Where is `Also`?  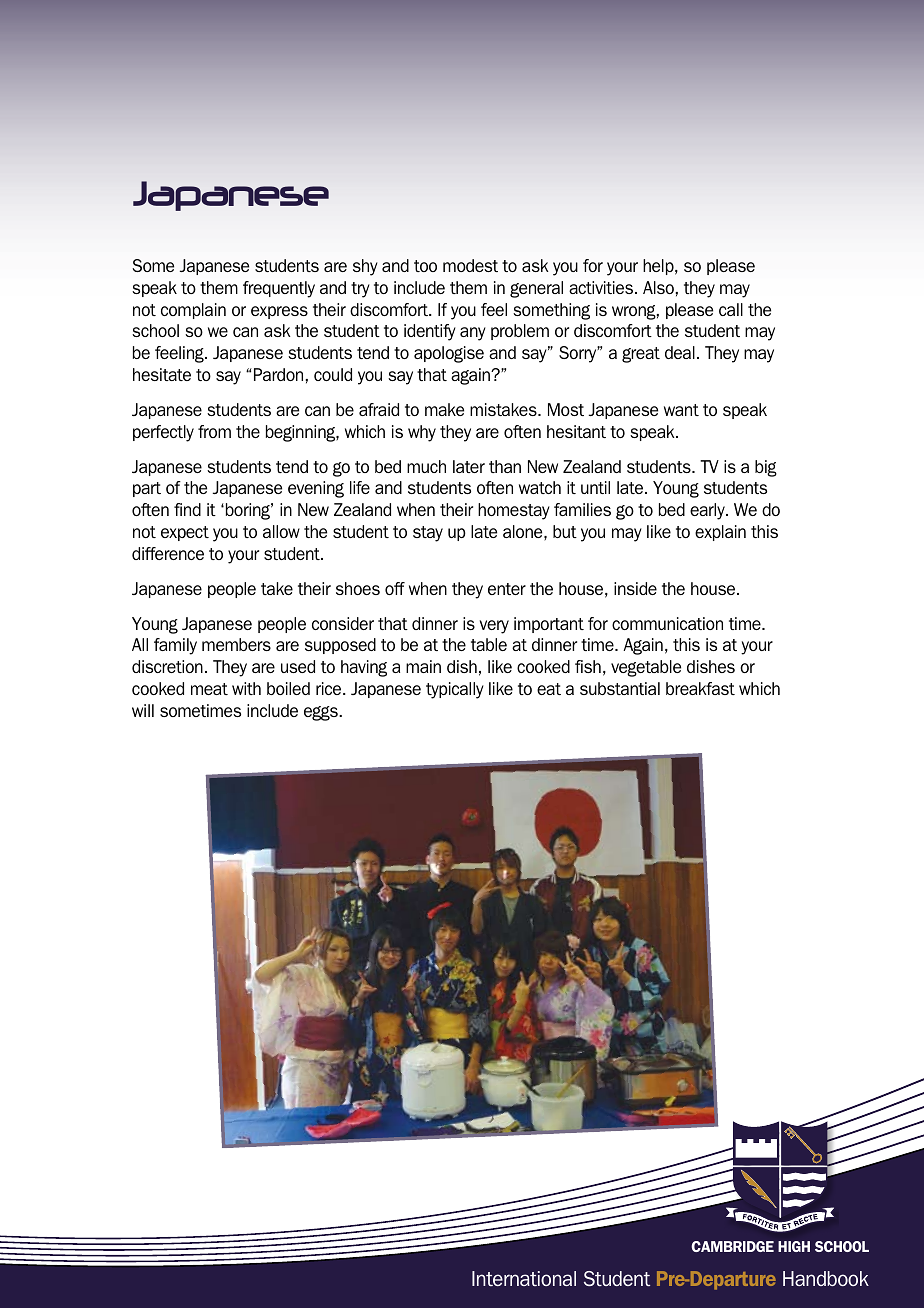
Also is located at coordinates (658, 287).
